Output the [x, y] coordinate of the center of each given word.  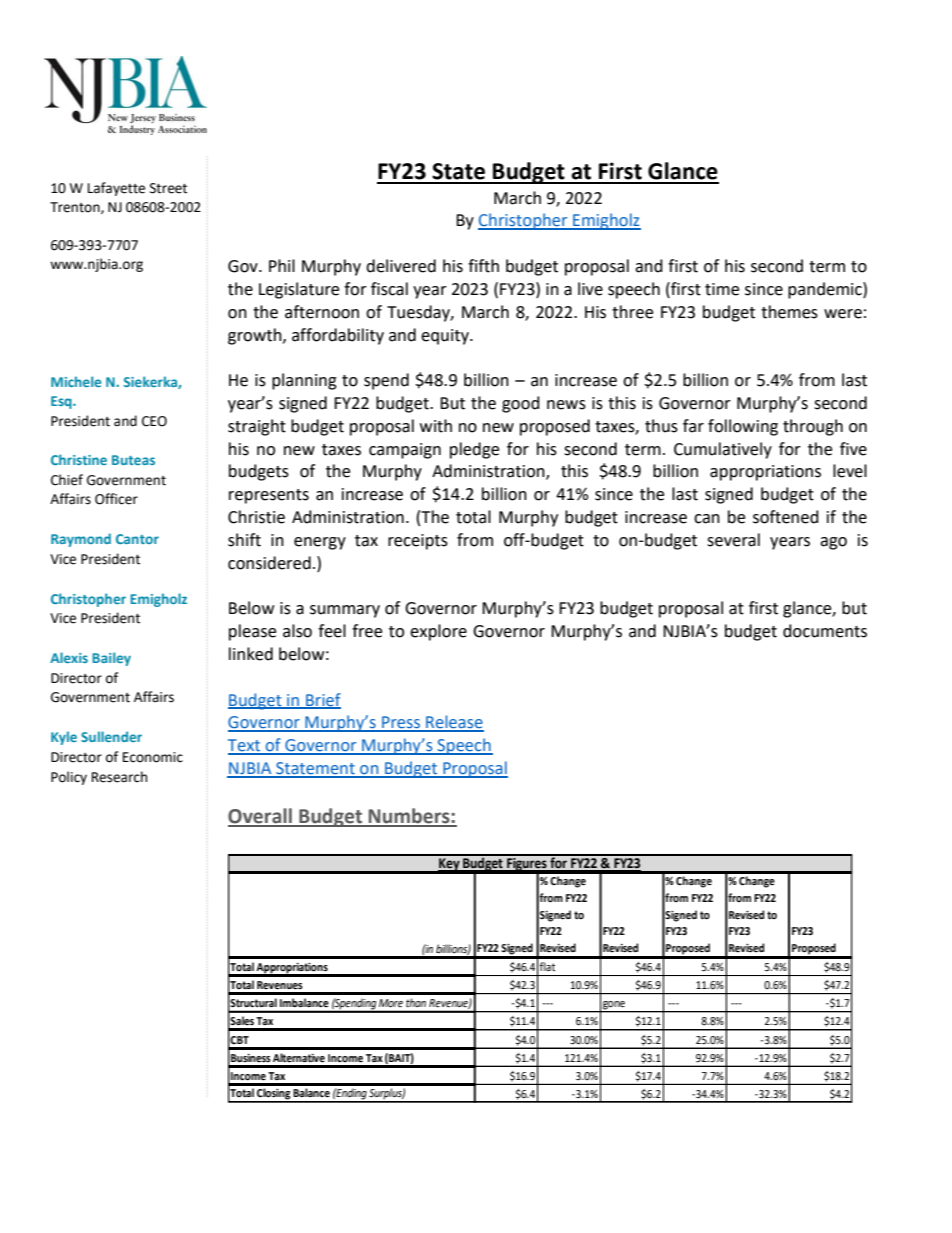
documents [825, 631]
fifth [483, 266]
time [722, 289]
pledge [474, 450]
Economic [153, 757]
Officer [116, 499]
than [416, 1003]
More [391, 1003]
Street [168, 188]
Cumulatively [723, 450]
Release [454, 723]
